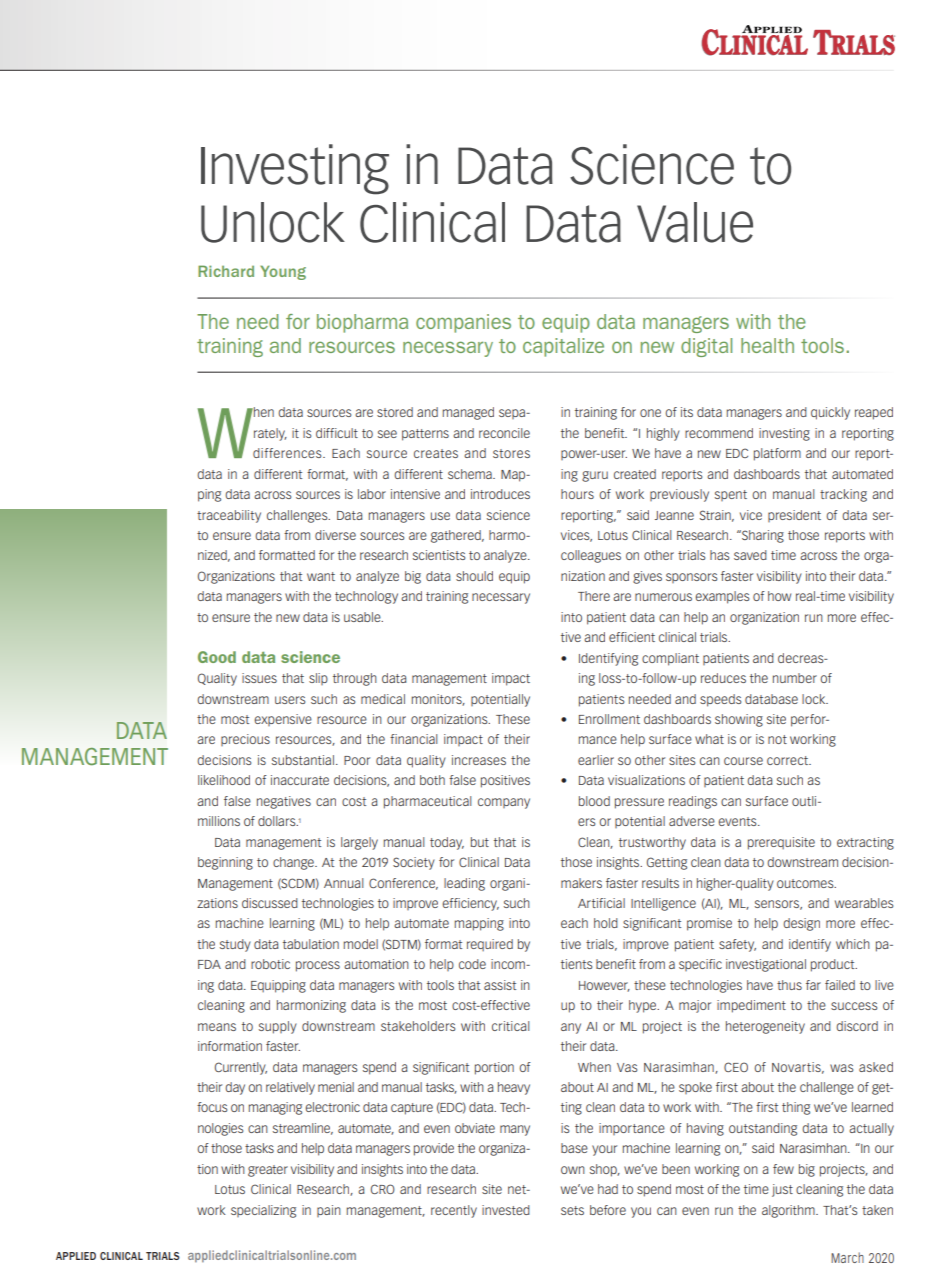 Image resolution: width=950 pixels, height=1288 pixels. I want to click on not, so click(777, 739).
